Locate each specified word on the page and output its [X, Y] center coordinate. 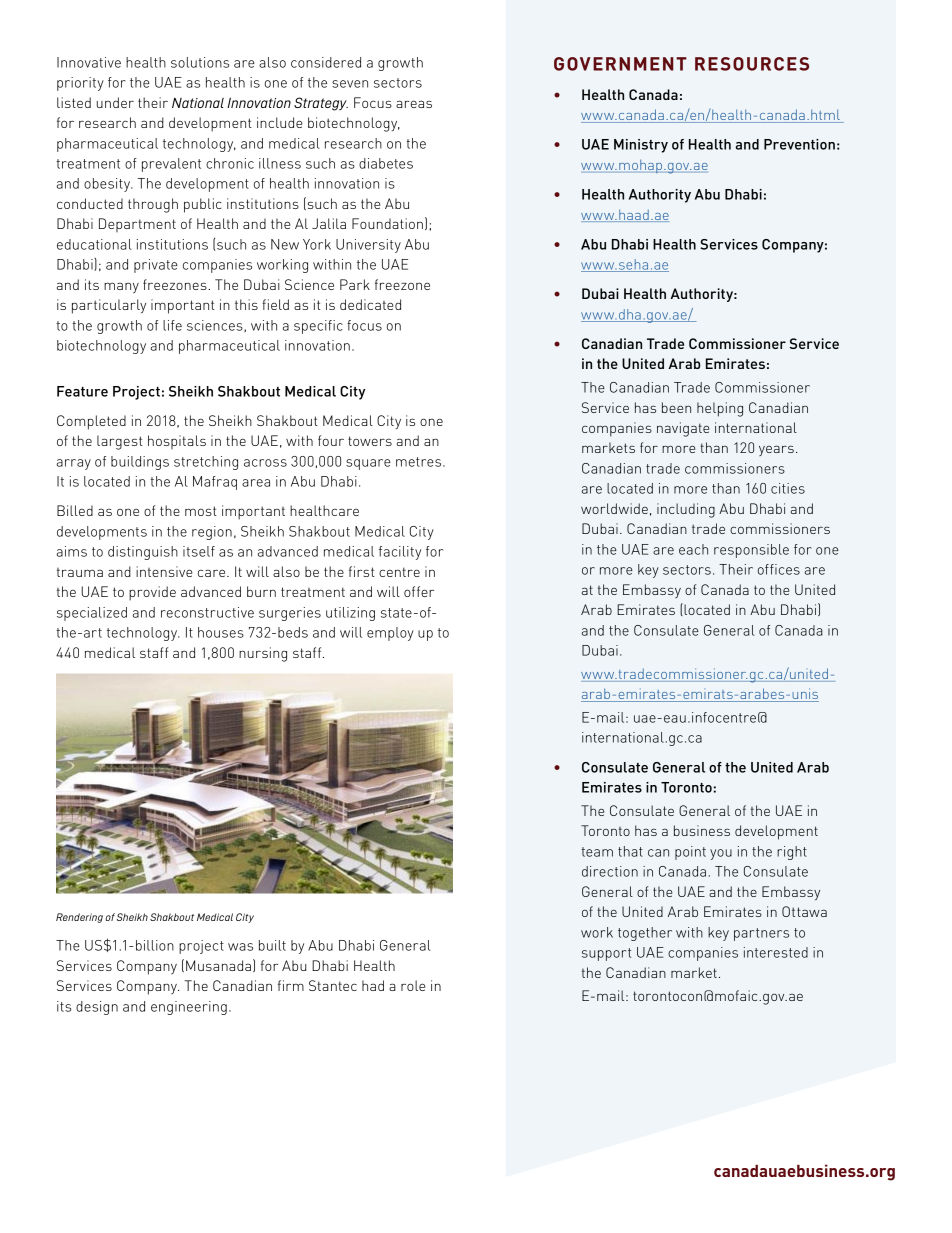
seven [350, 84]
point [690, 853]
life [172, 325]
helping [720, 409]
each [693, 549]
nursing [263, 654]
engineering [189, 1008]
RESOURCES [752, 64]
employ [390, 634]
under [115, 102]
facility [400, 553]
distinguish [143, 553]
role [413, 985]
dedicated [370, 304]
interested [776, 952]
